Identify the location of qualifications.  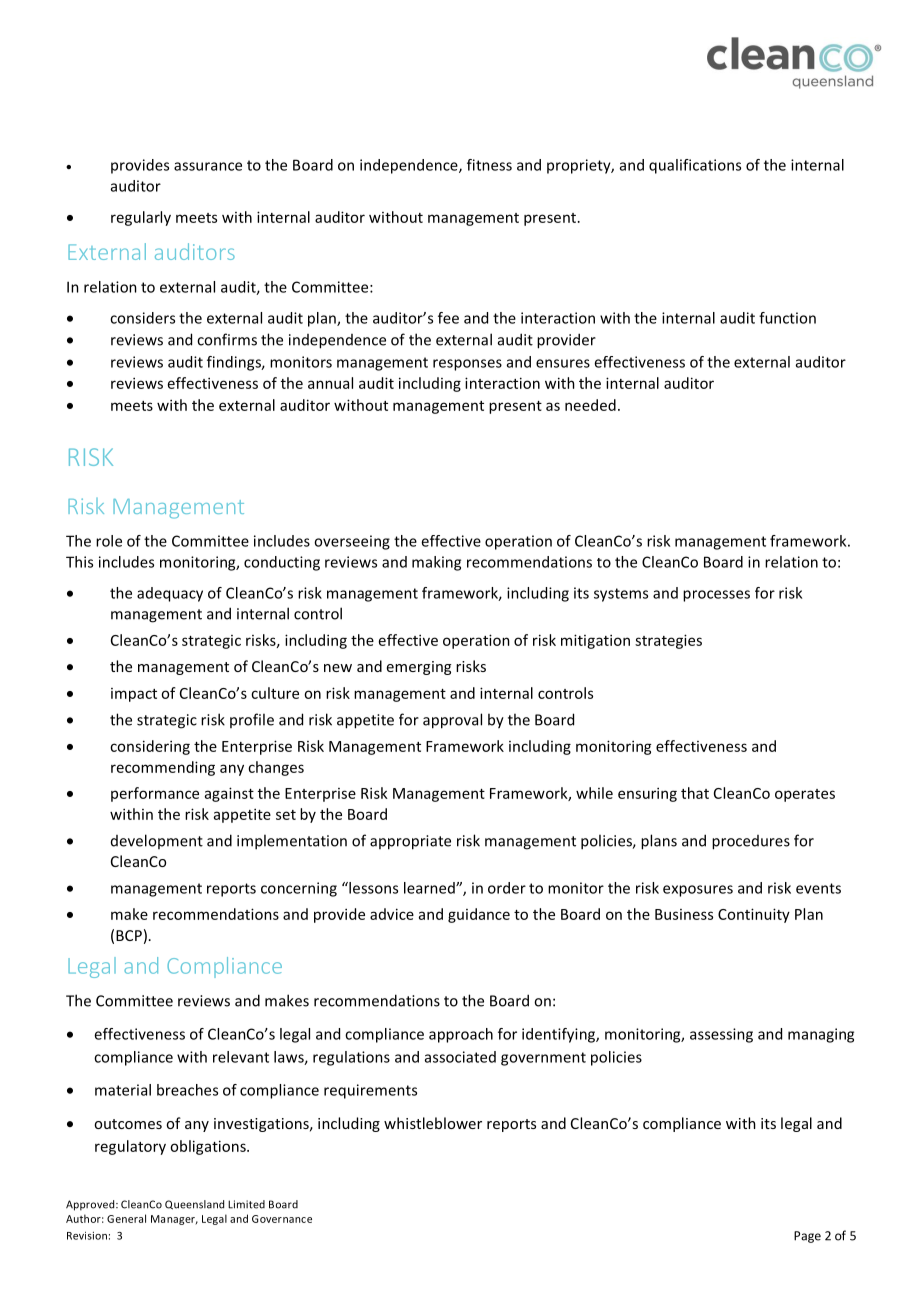
(695, 166).
